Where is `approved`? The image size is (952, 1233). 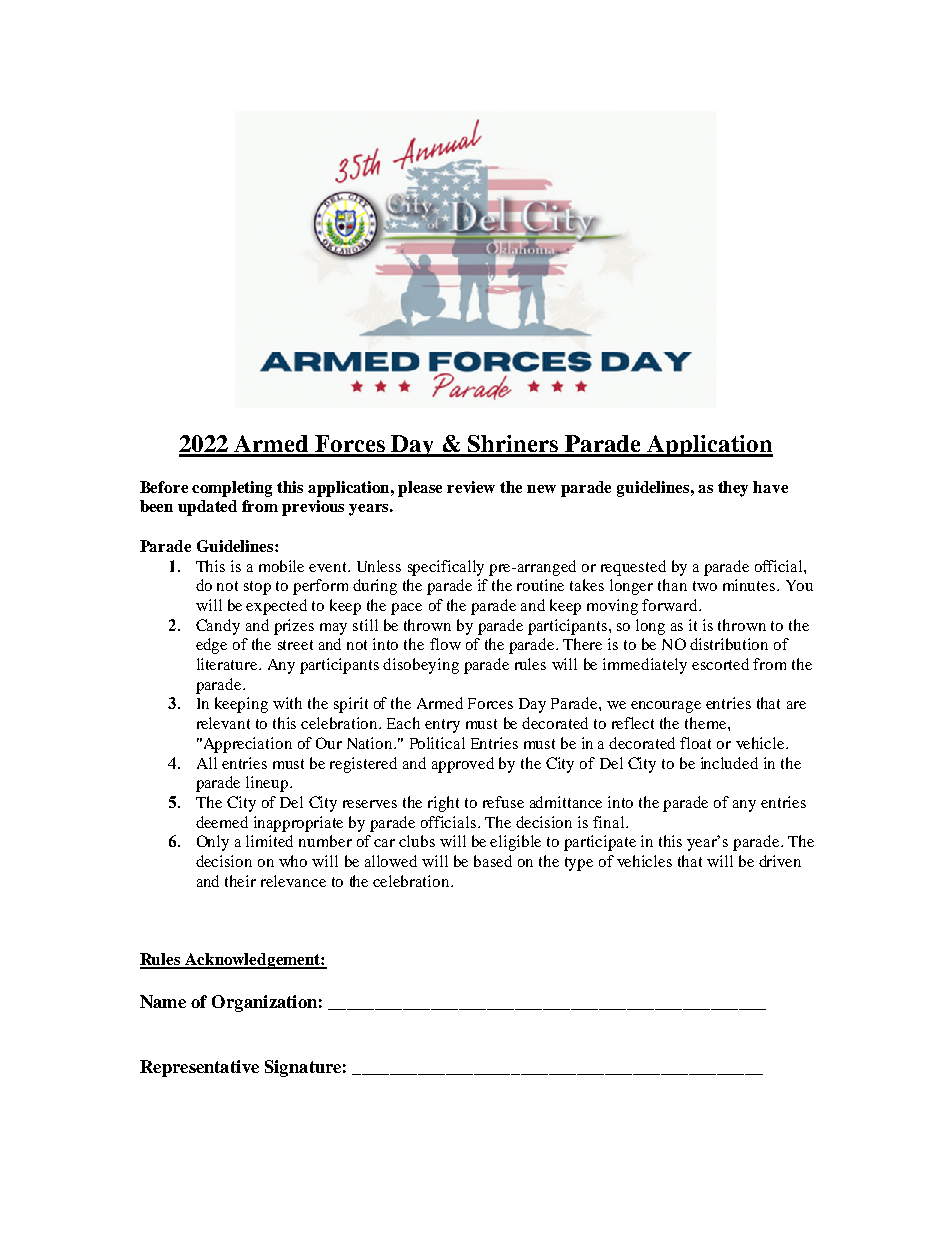 approved is located at coordinates (463, 765).
